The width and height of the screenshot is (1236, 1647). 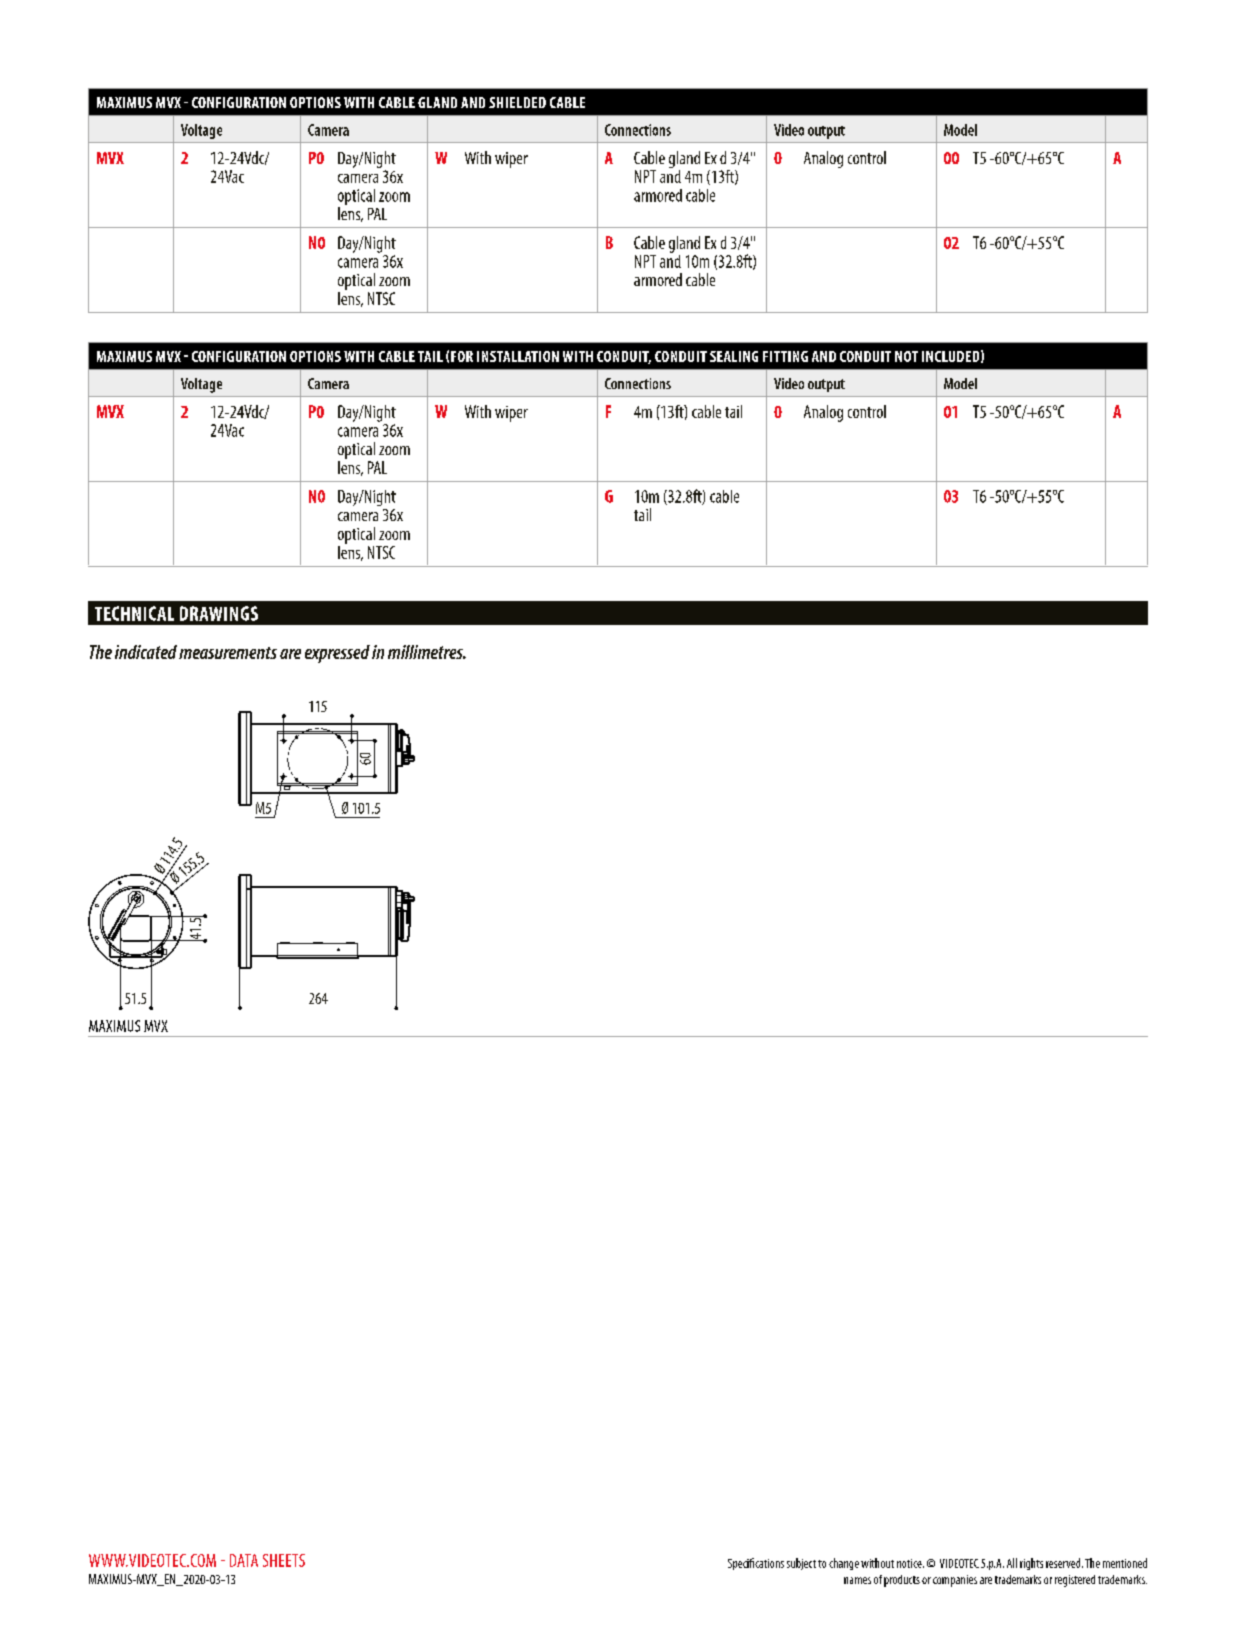 I want to click on millimetres, so click(x=426, y=652).
